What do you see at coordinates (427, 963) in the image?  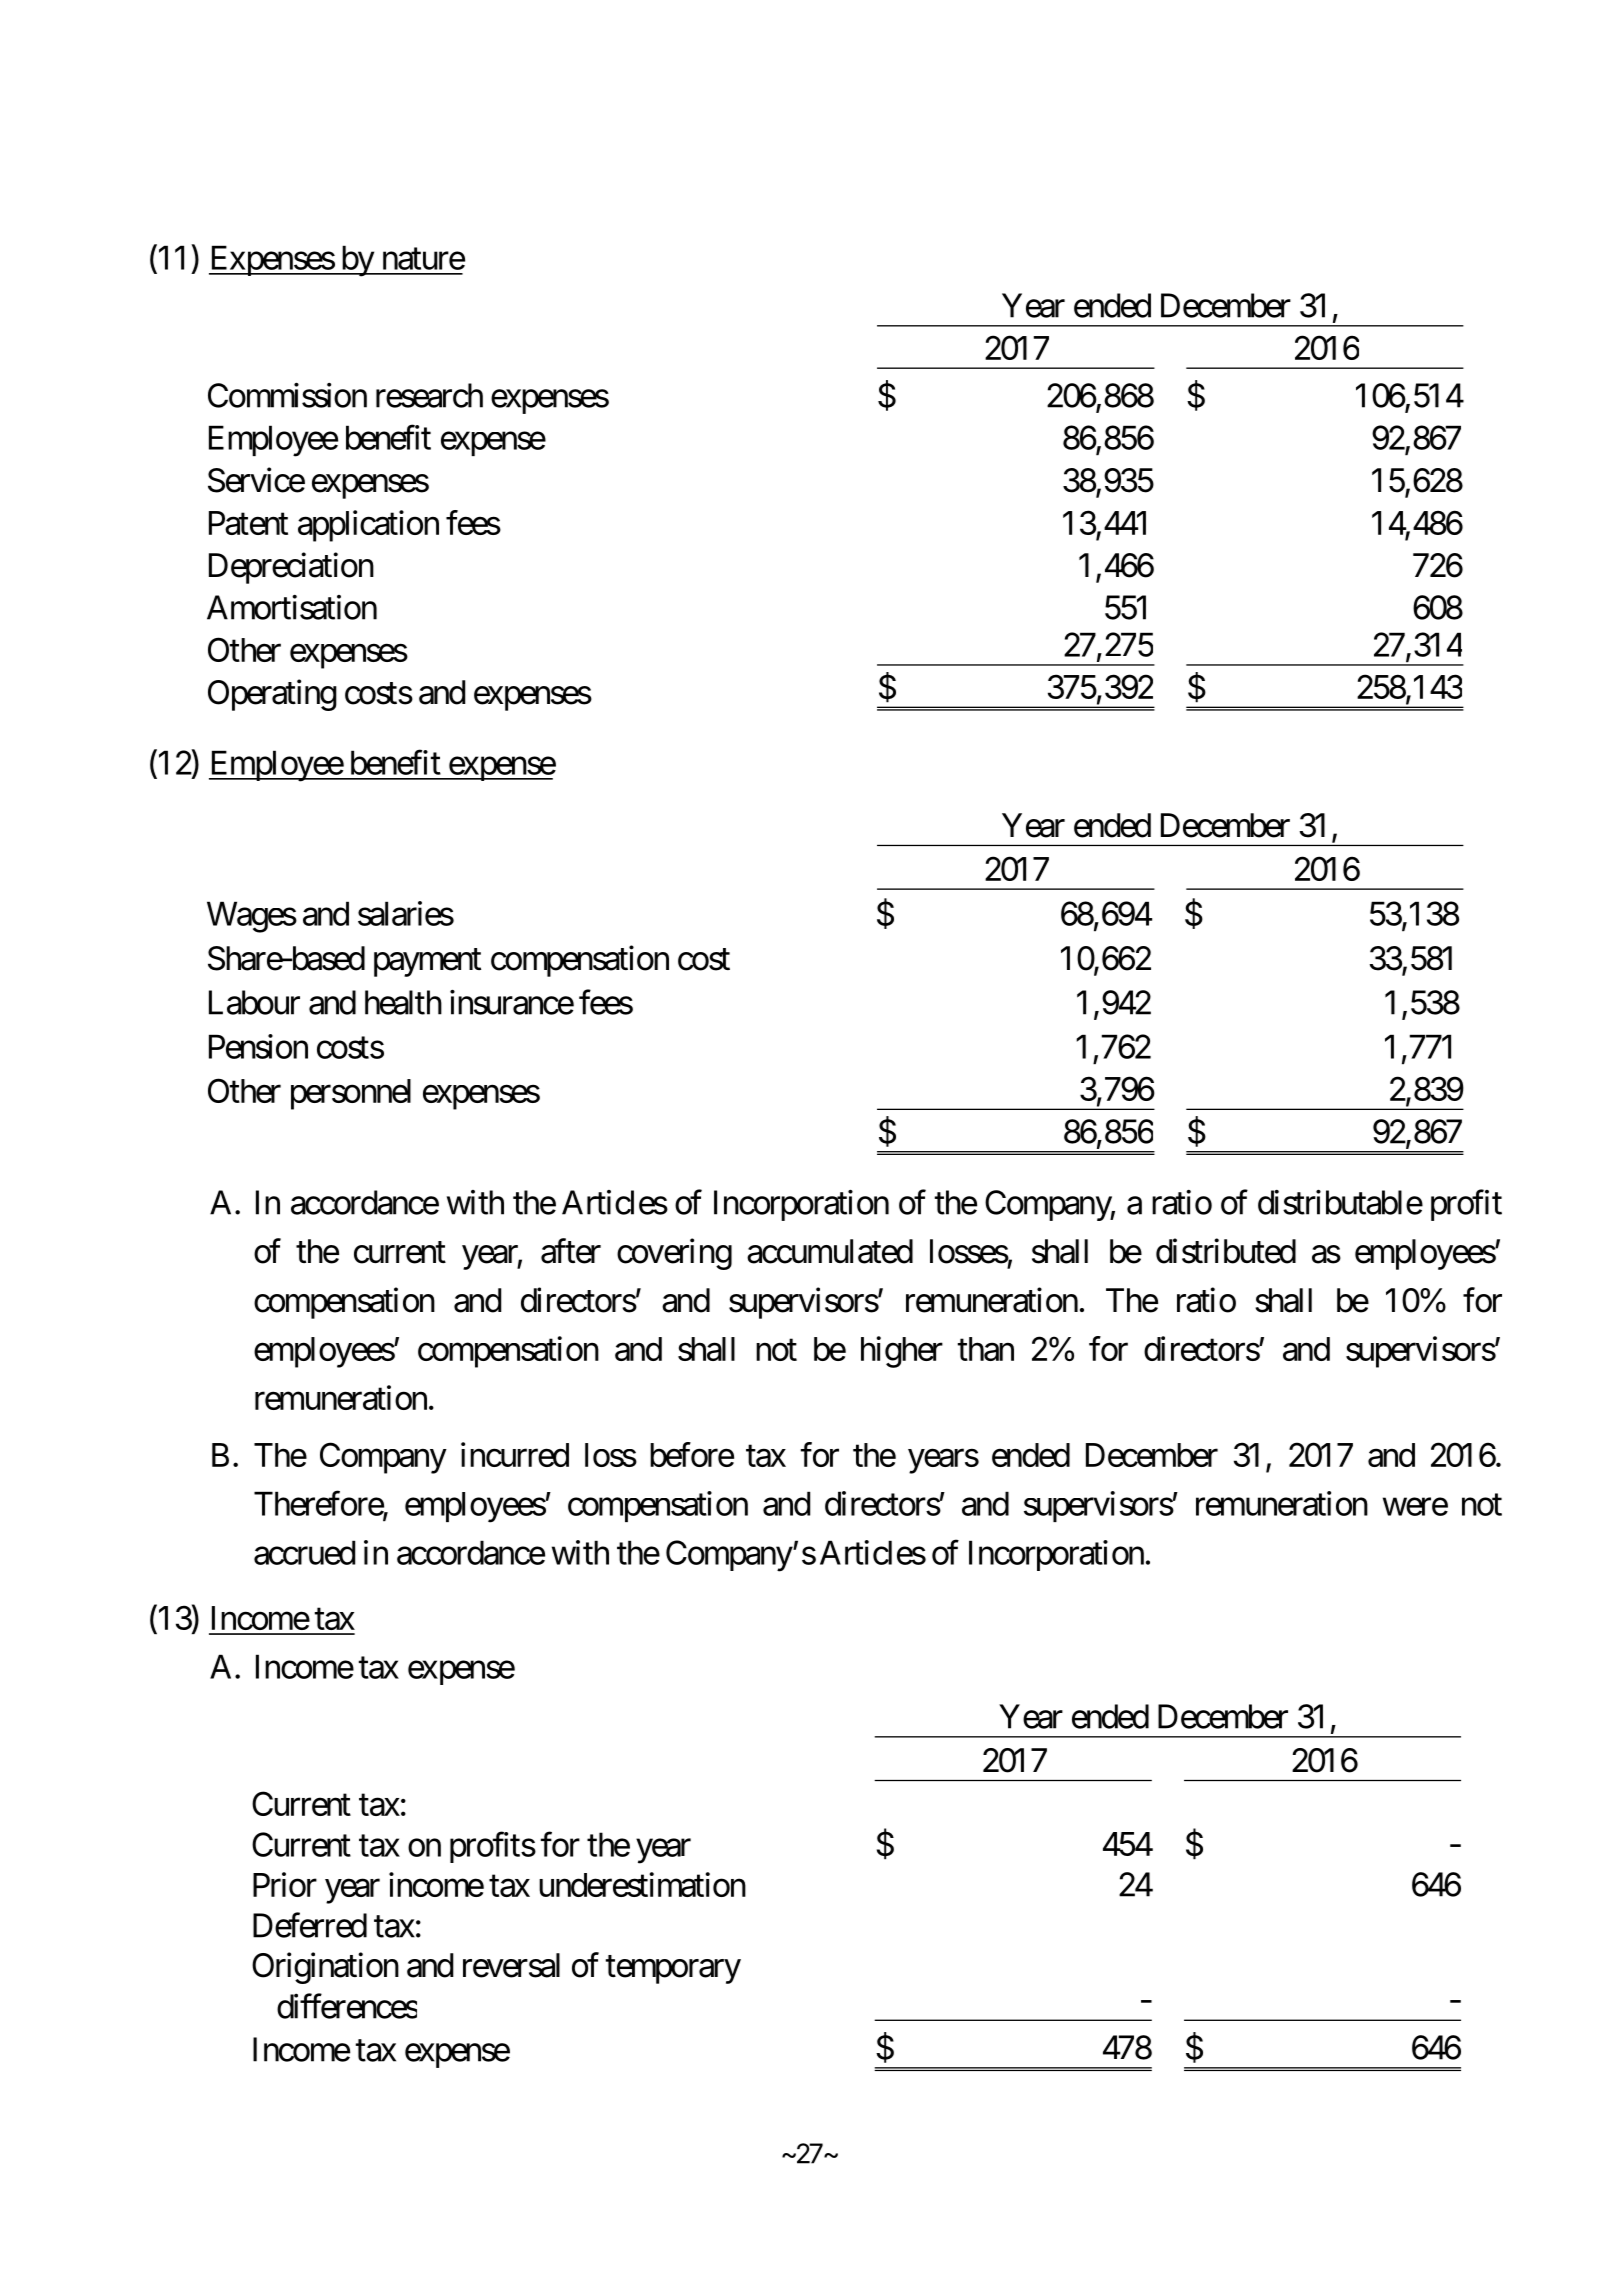 I see `payment` at bounding box center [427, 963].
